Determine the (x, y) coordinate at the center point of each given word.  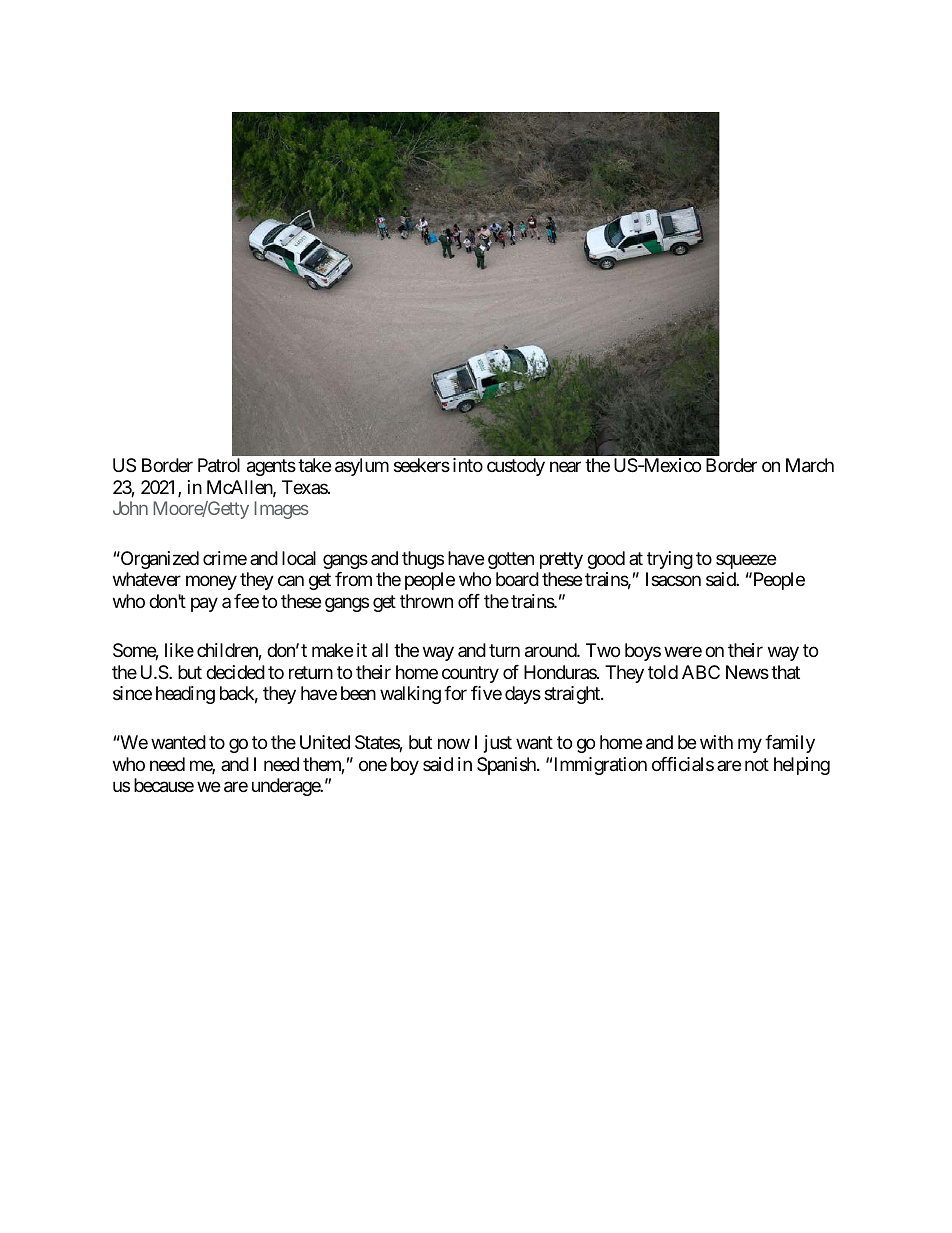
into (468, 465)
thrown (426, 601)
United (325, 742)
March (810, 465)
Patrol (219, 465)
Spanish (507, 766)
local (299, 558)
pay (204, 604)
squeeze (746, 561)
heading (185, 695)
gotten (511, 560)
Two (603, 650)
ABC (701, 672)
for (455, 693)
